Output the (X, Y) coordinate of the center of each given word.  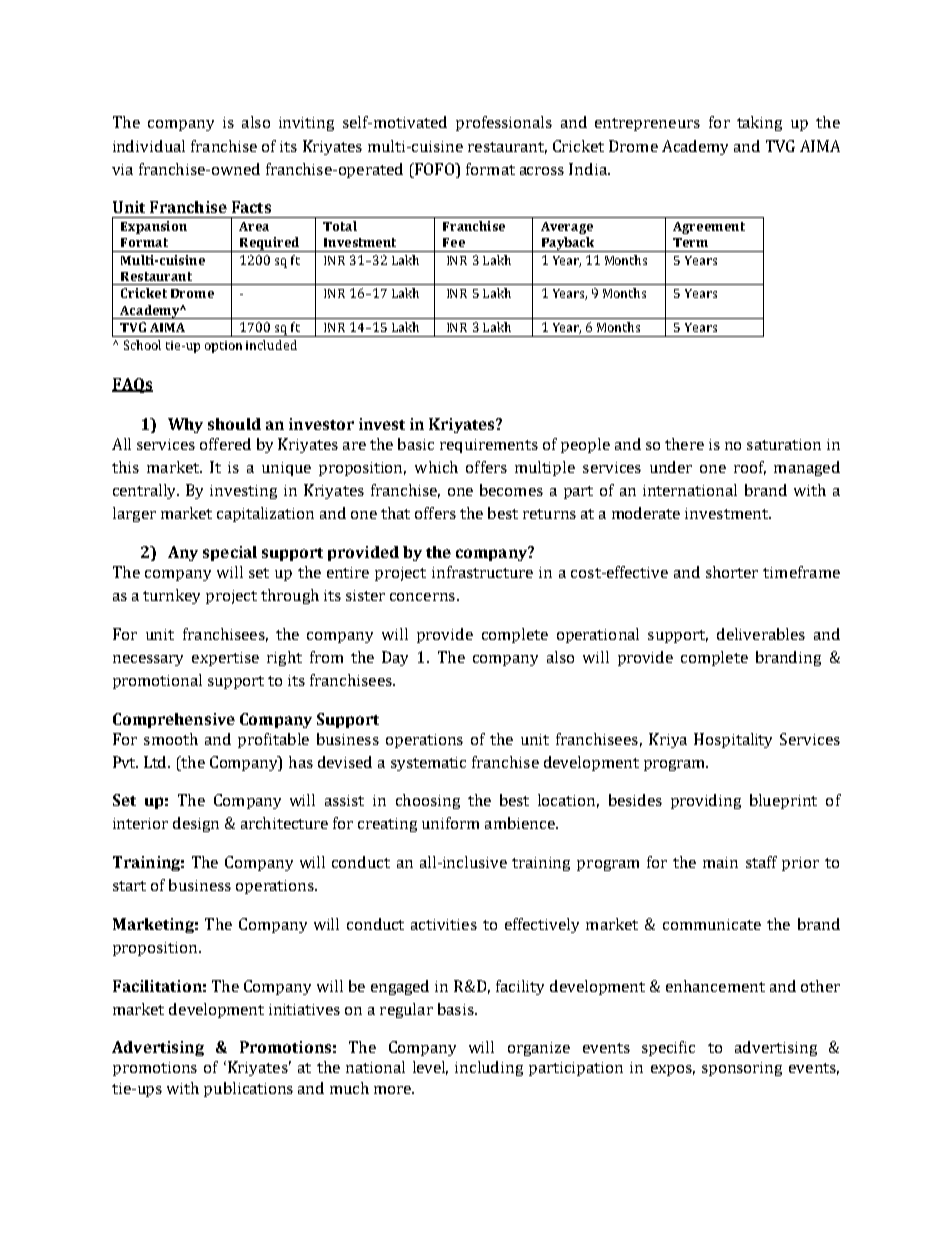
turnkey (171, 596)
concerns (422, 597)
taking (759, 123)
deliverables (761, 634)
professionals (504, 123)
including (489, 1068)
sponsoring (742, 1069)
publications (248, 1089)
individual (149, 146)
